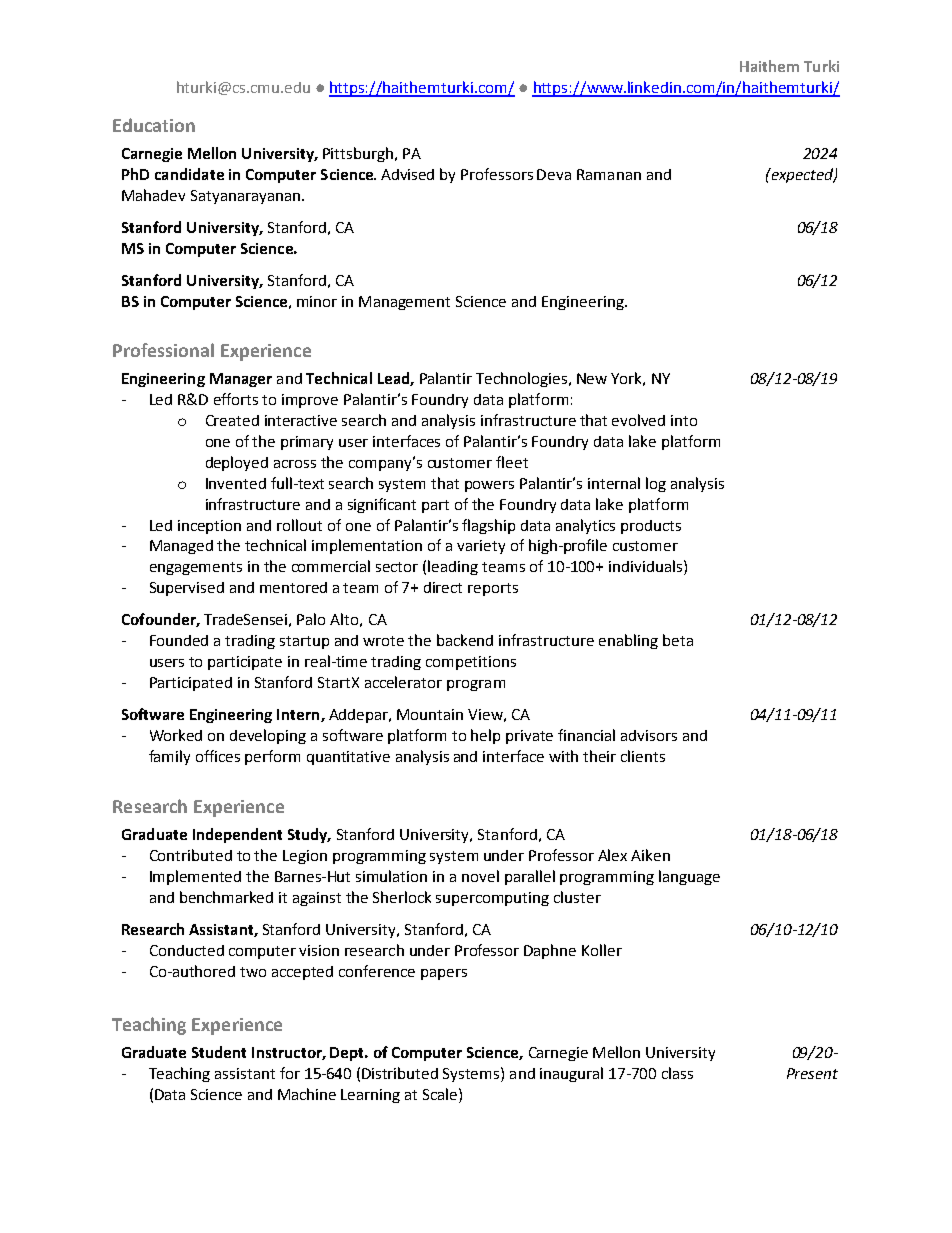 The height and width of the image is (1233, 952). What do you see at coordinates (407, 174) in the image?
I see `Advised` at bounding box center [407, 174].
